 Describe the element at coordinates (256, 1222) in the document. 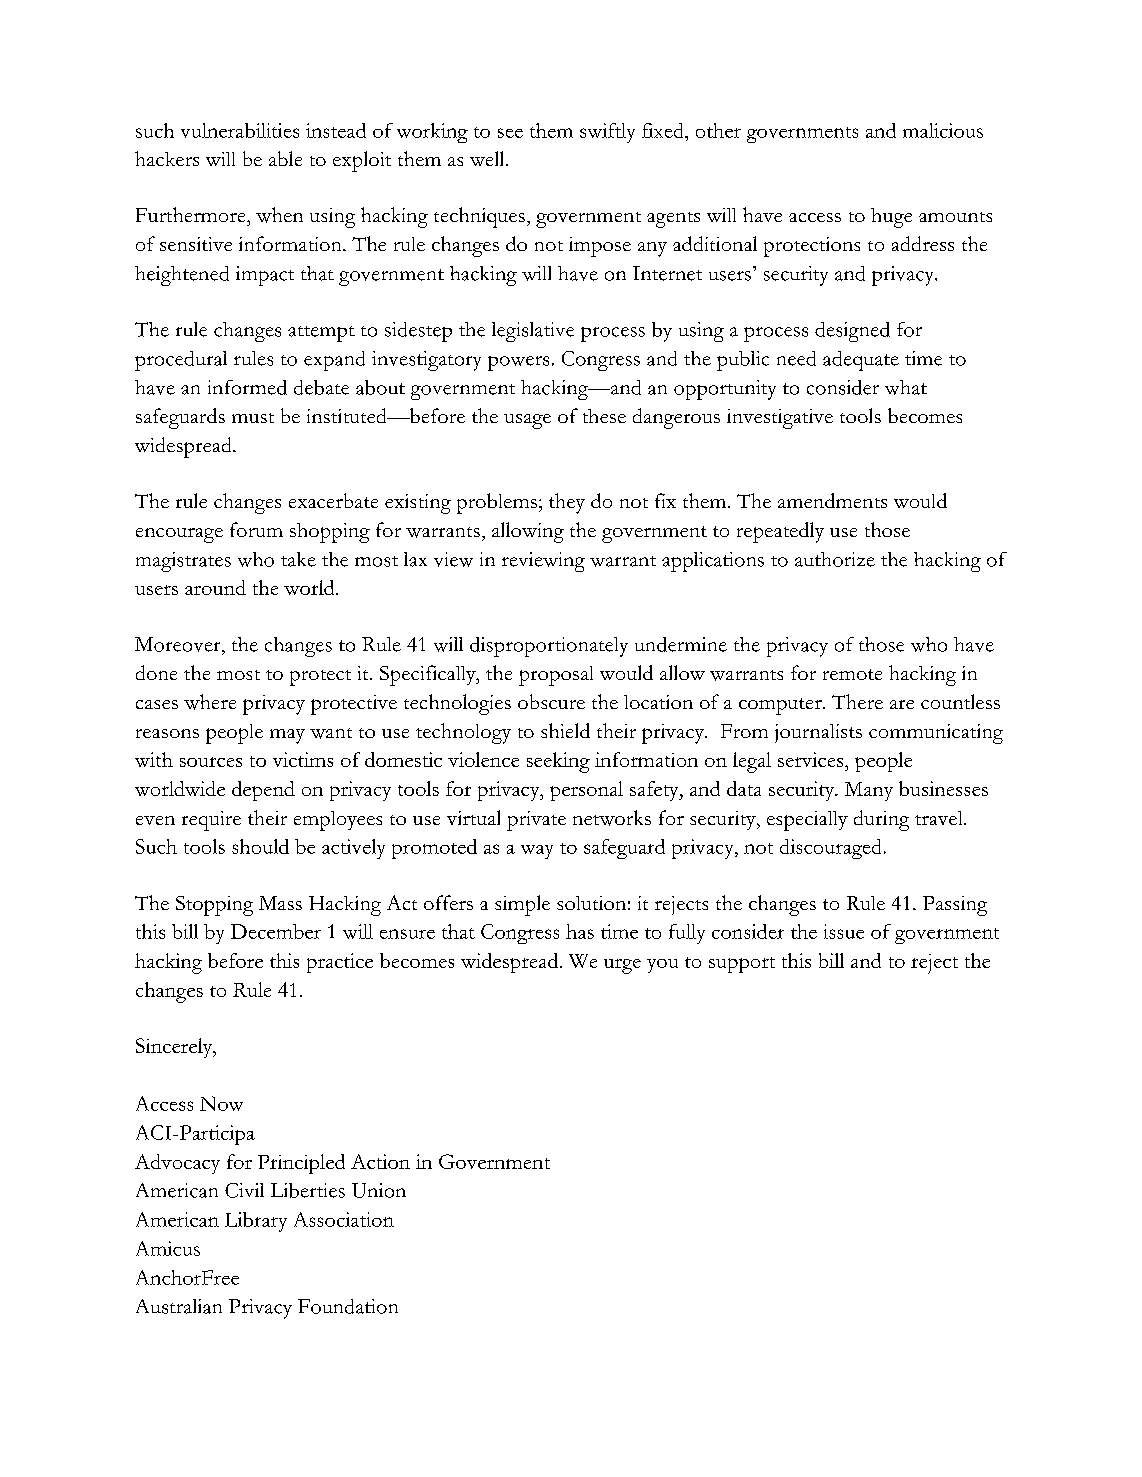

I see `Library` at that location.
